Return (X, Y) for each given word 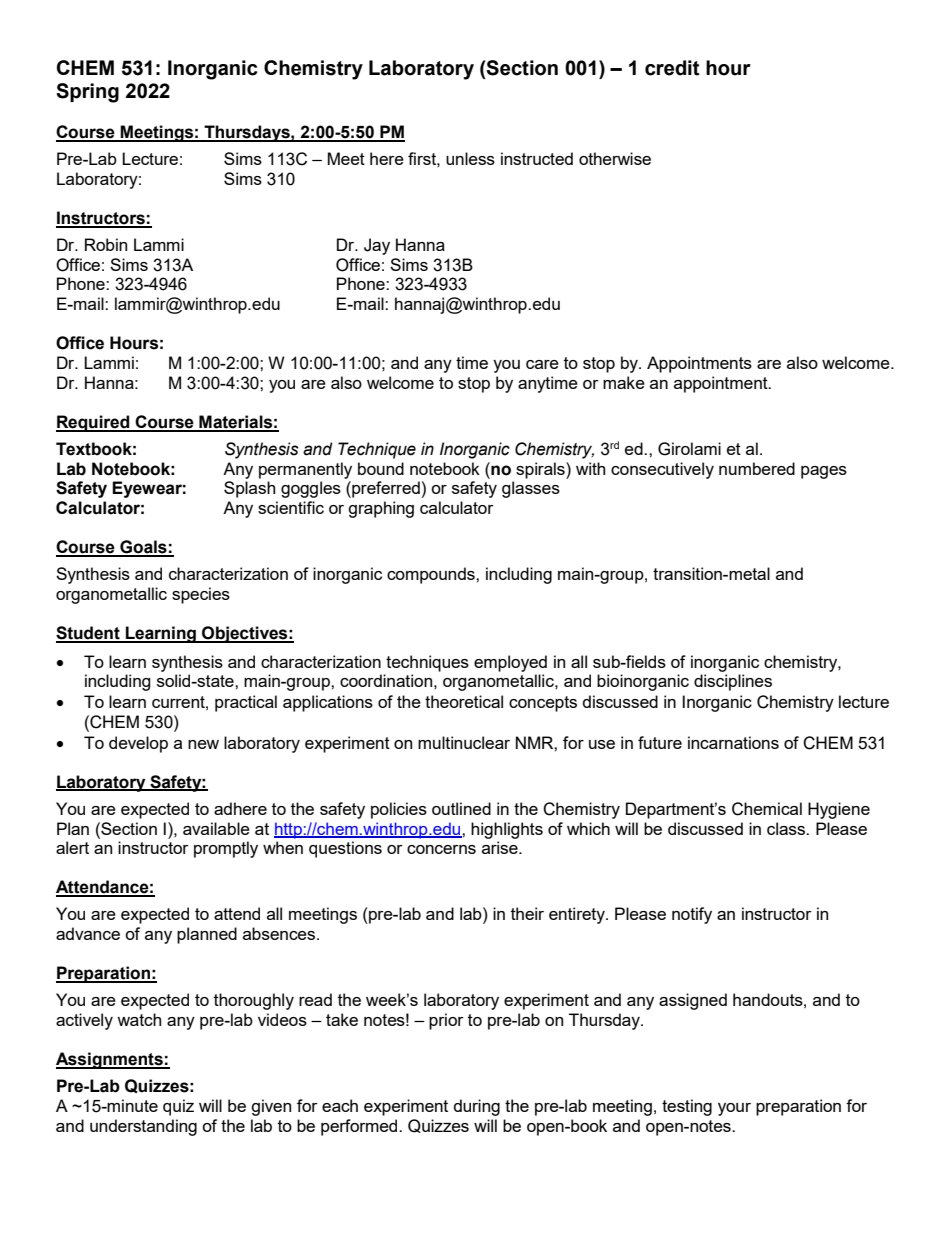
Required (94, 423)
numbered (757, 468)
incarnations (733, 742)
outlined (461, 808)
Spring (87, 93)
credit (672, 68)
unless (470, 158)
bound (381, 468)
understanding (143, 1127)
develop (138, 744)
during (477, 1107)
